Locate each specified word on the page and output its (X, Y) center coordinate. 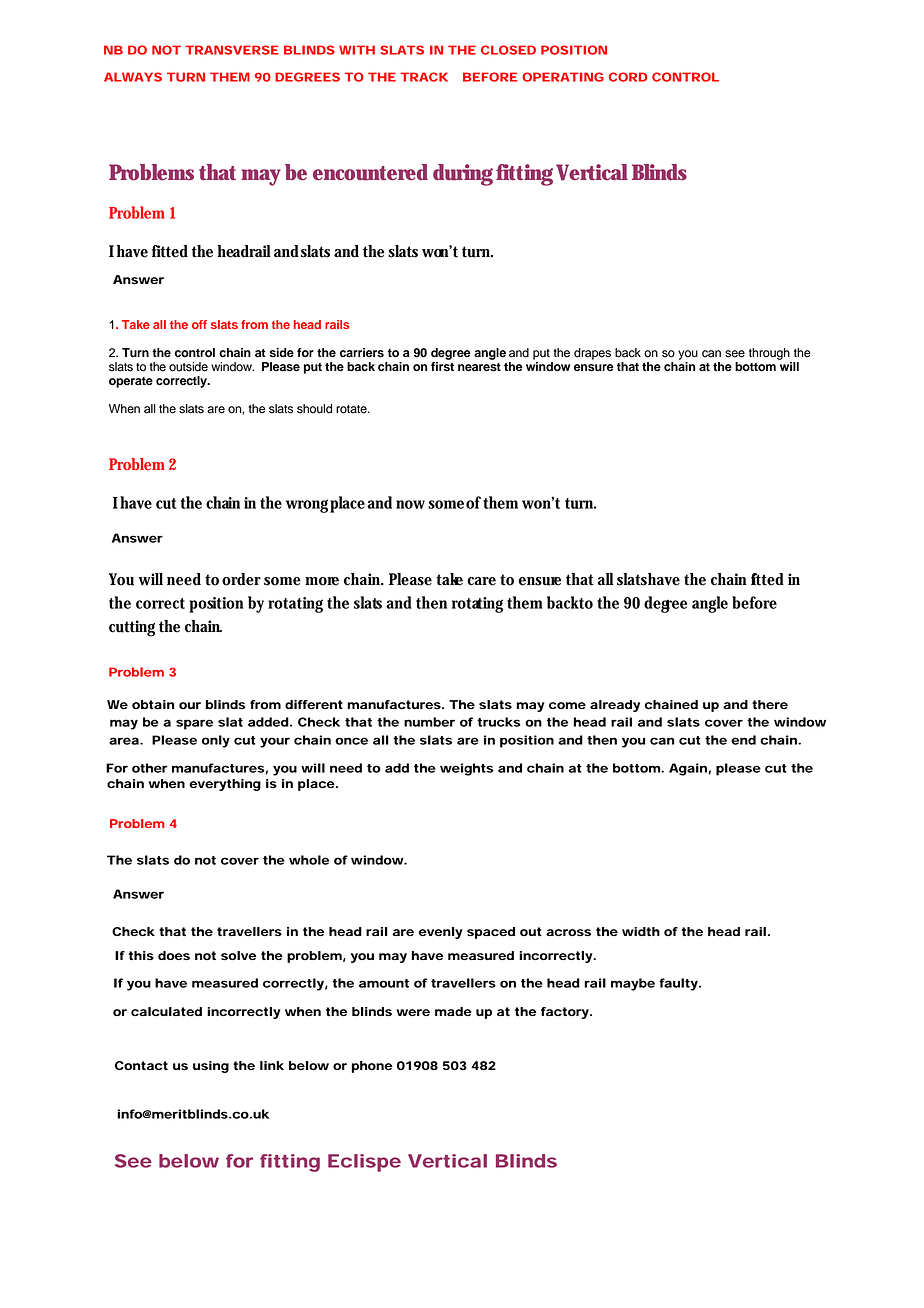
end (743, 740)
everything (225, 785)
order (241, 579)
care (481, 581)
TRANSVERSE (232, 50)
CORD (628, 77)
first (442, 365)
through (769, 354)
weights (467, 769)
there (770, 704)
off (199, 324)
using (211, 1067)
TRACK (424, 77)
